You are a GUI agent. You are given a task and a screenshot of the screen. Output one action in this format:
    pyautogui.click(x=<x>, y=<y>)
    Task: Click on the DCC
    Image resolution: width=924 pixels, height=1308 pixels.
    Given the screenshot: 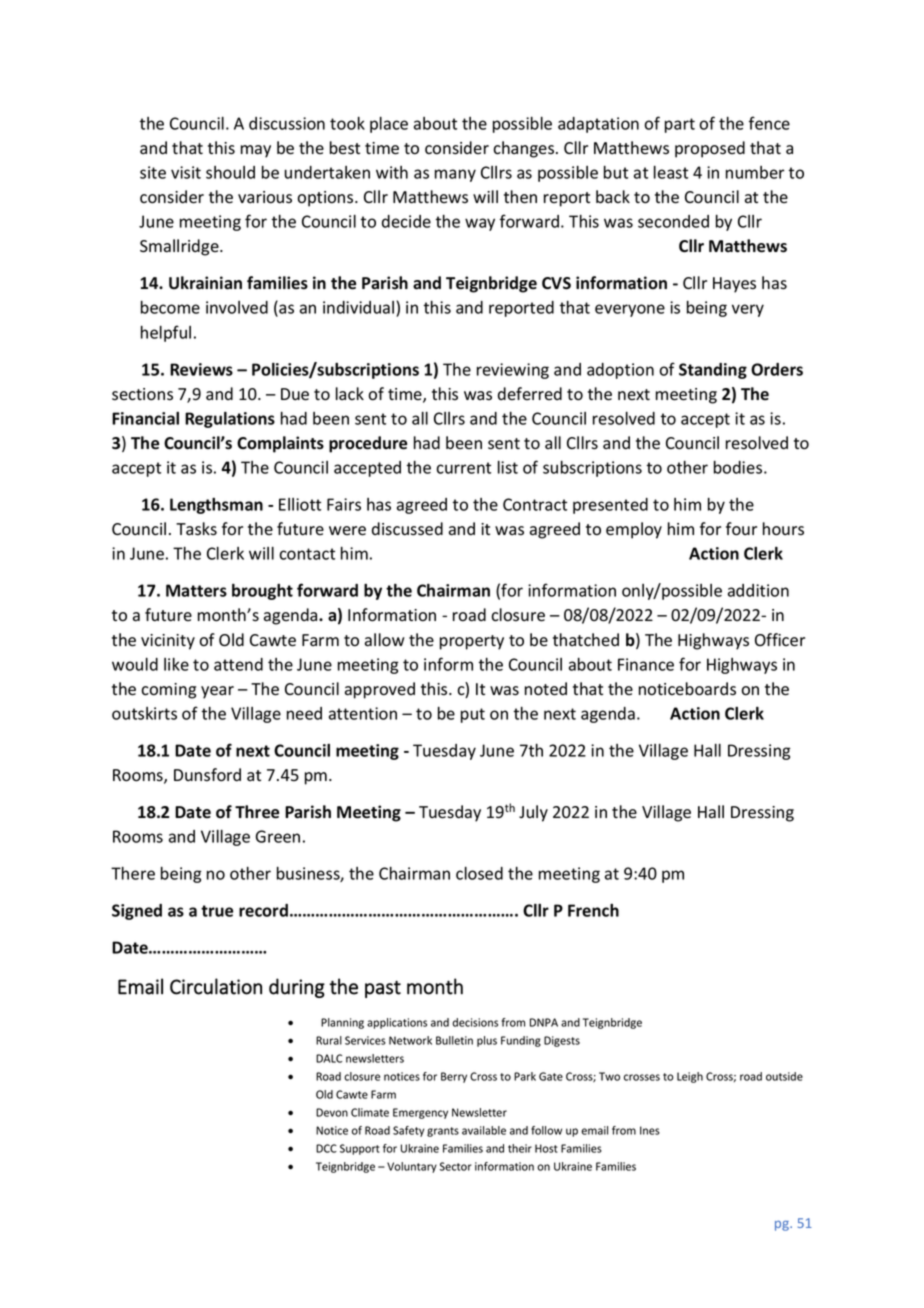 What is the action you would take?
    pyautogui.click(x=326, y=1148)
